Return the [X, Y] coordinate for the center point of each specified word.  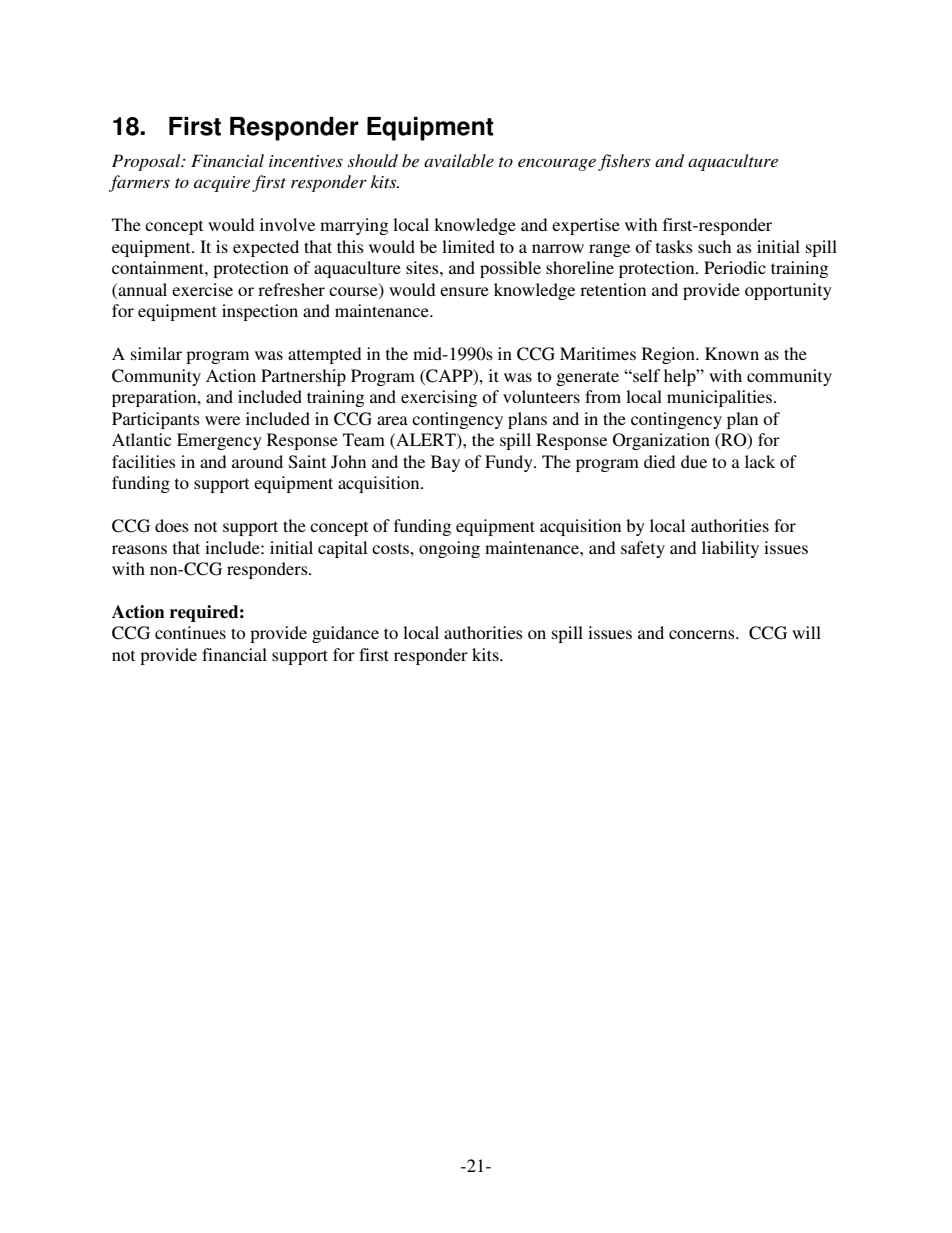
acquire [222, 184]
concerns [703, 634]
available [459, 160]
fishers [624, 162]
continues [190, 632]
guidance [345, 634]
